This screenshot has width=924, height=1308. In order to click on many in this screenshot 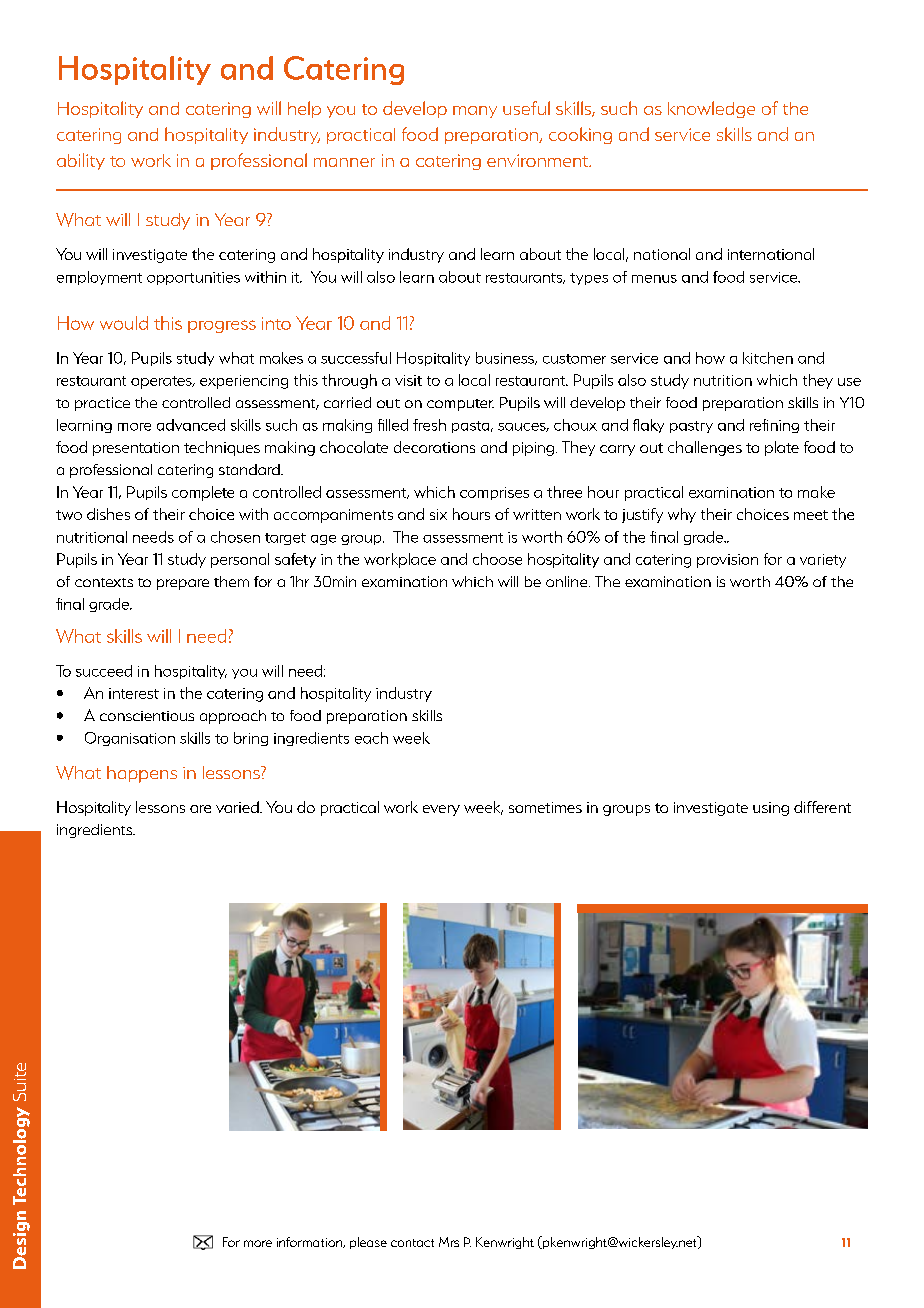, I will do `click(475, 112)`.
